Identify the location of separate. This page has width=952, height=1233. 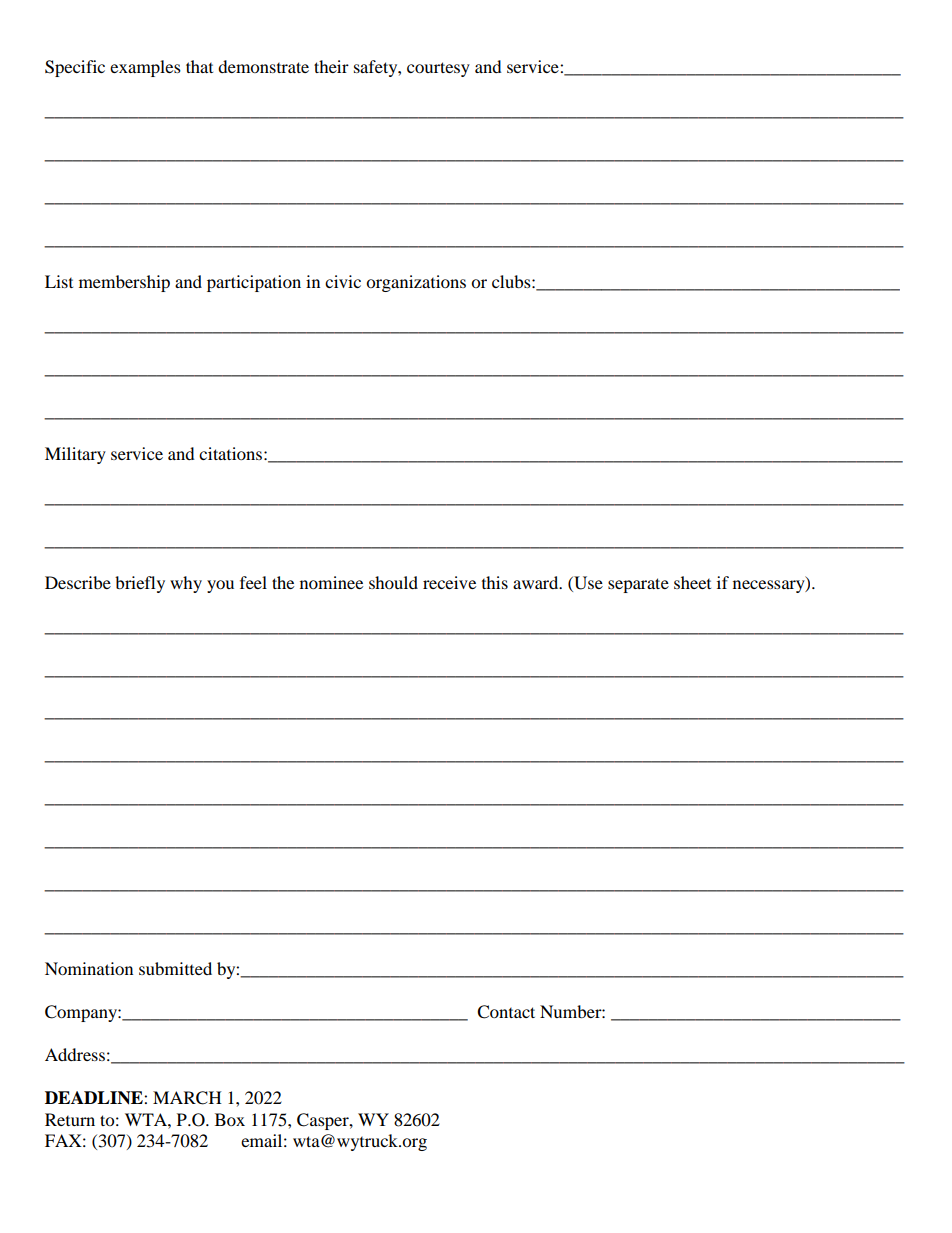
(638, 585).
